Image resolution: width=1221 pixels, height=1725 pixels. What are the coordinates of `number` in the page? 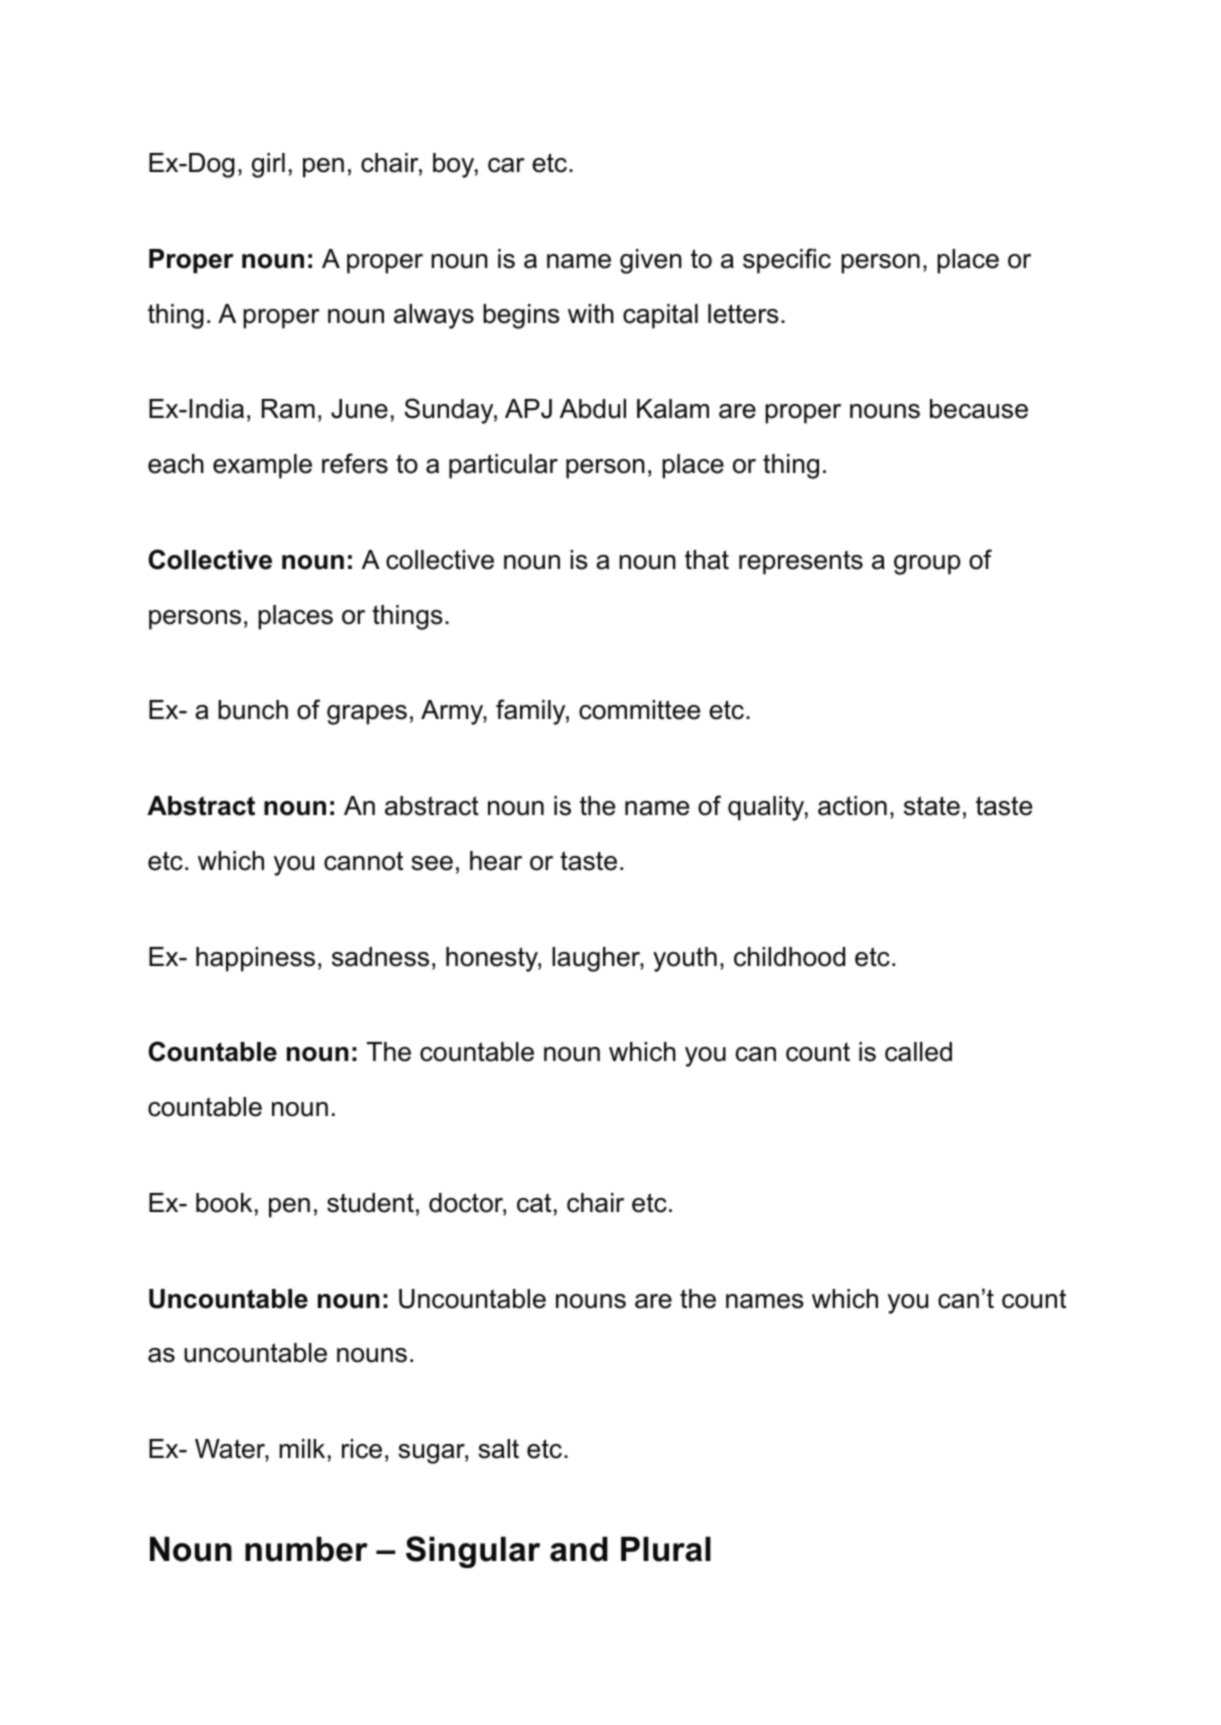 It's located at (306, 1549).
